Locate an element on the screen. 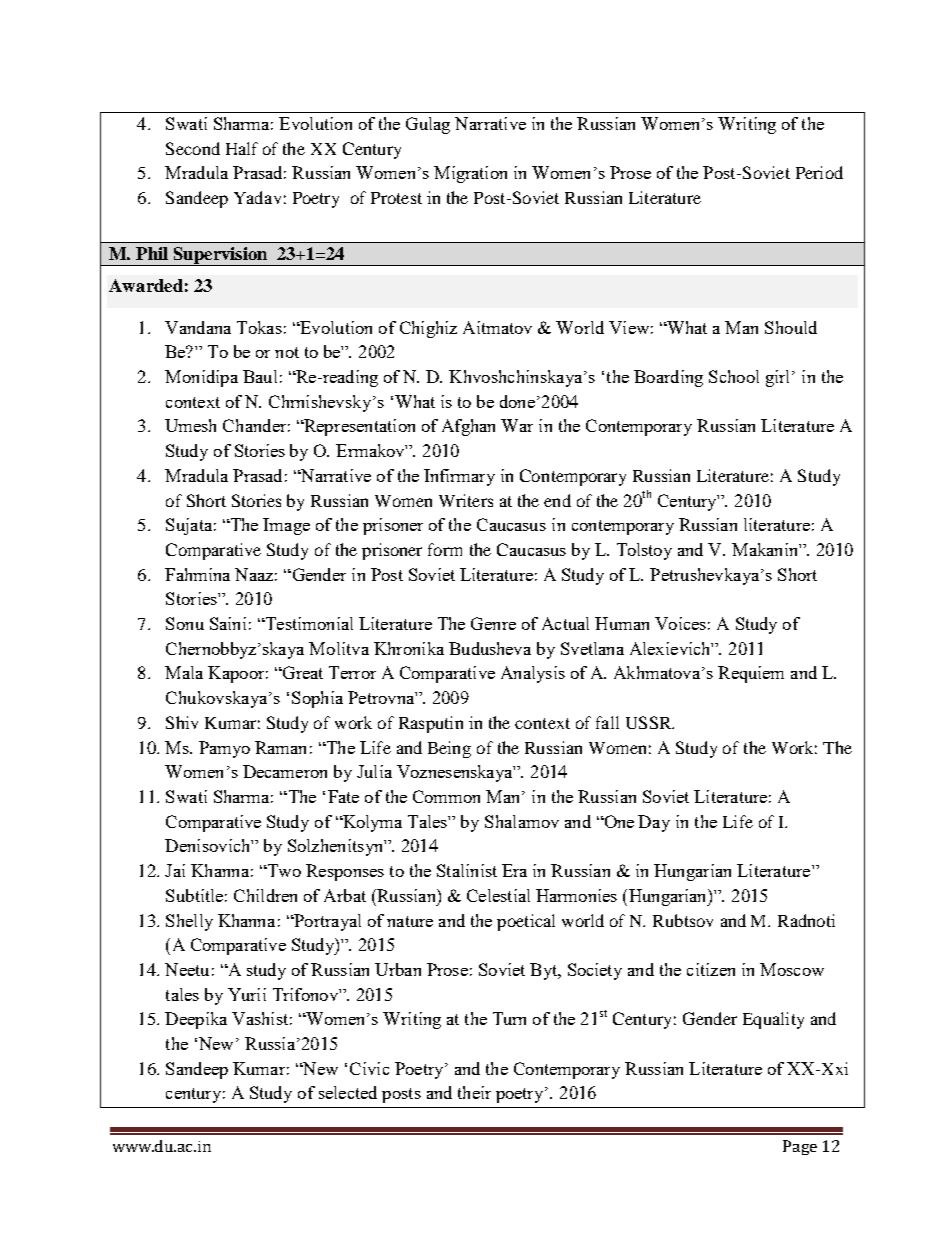 This screenshot has height=1233, width=952. Requiem is located at coordinates (751, 674).
